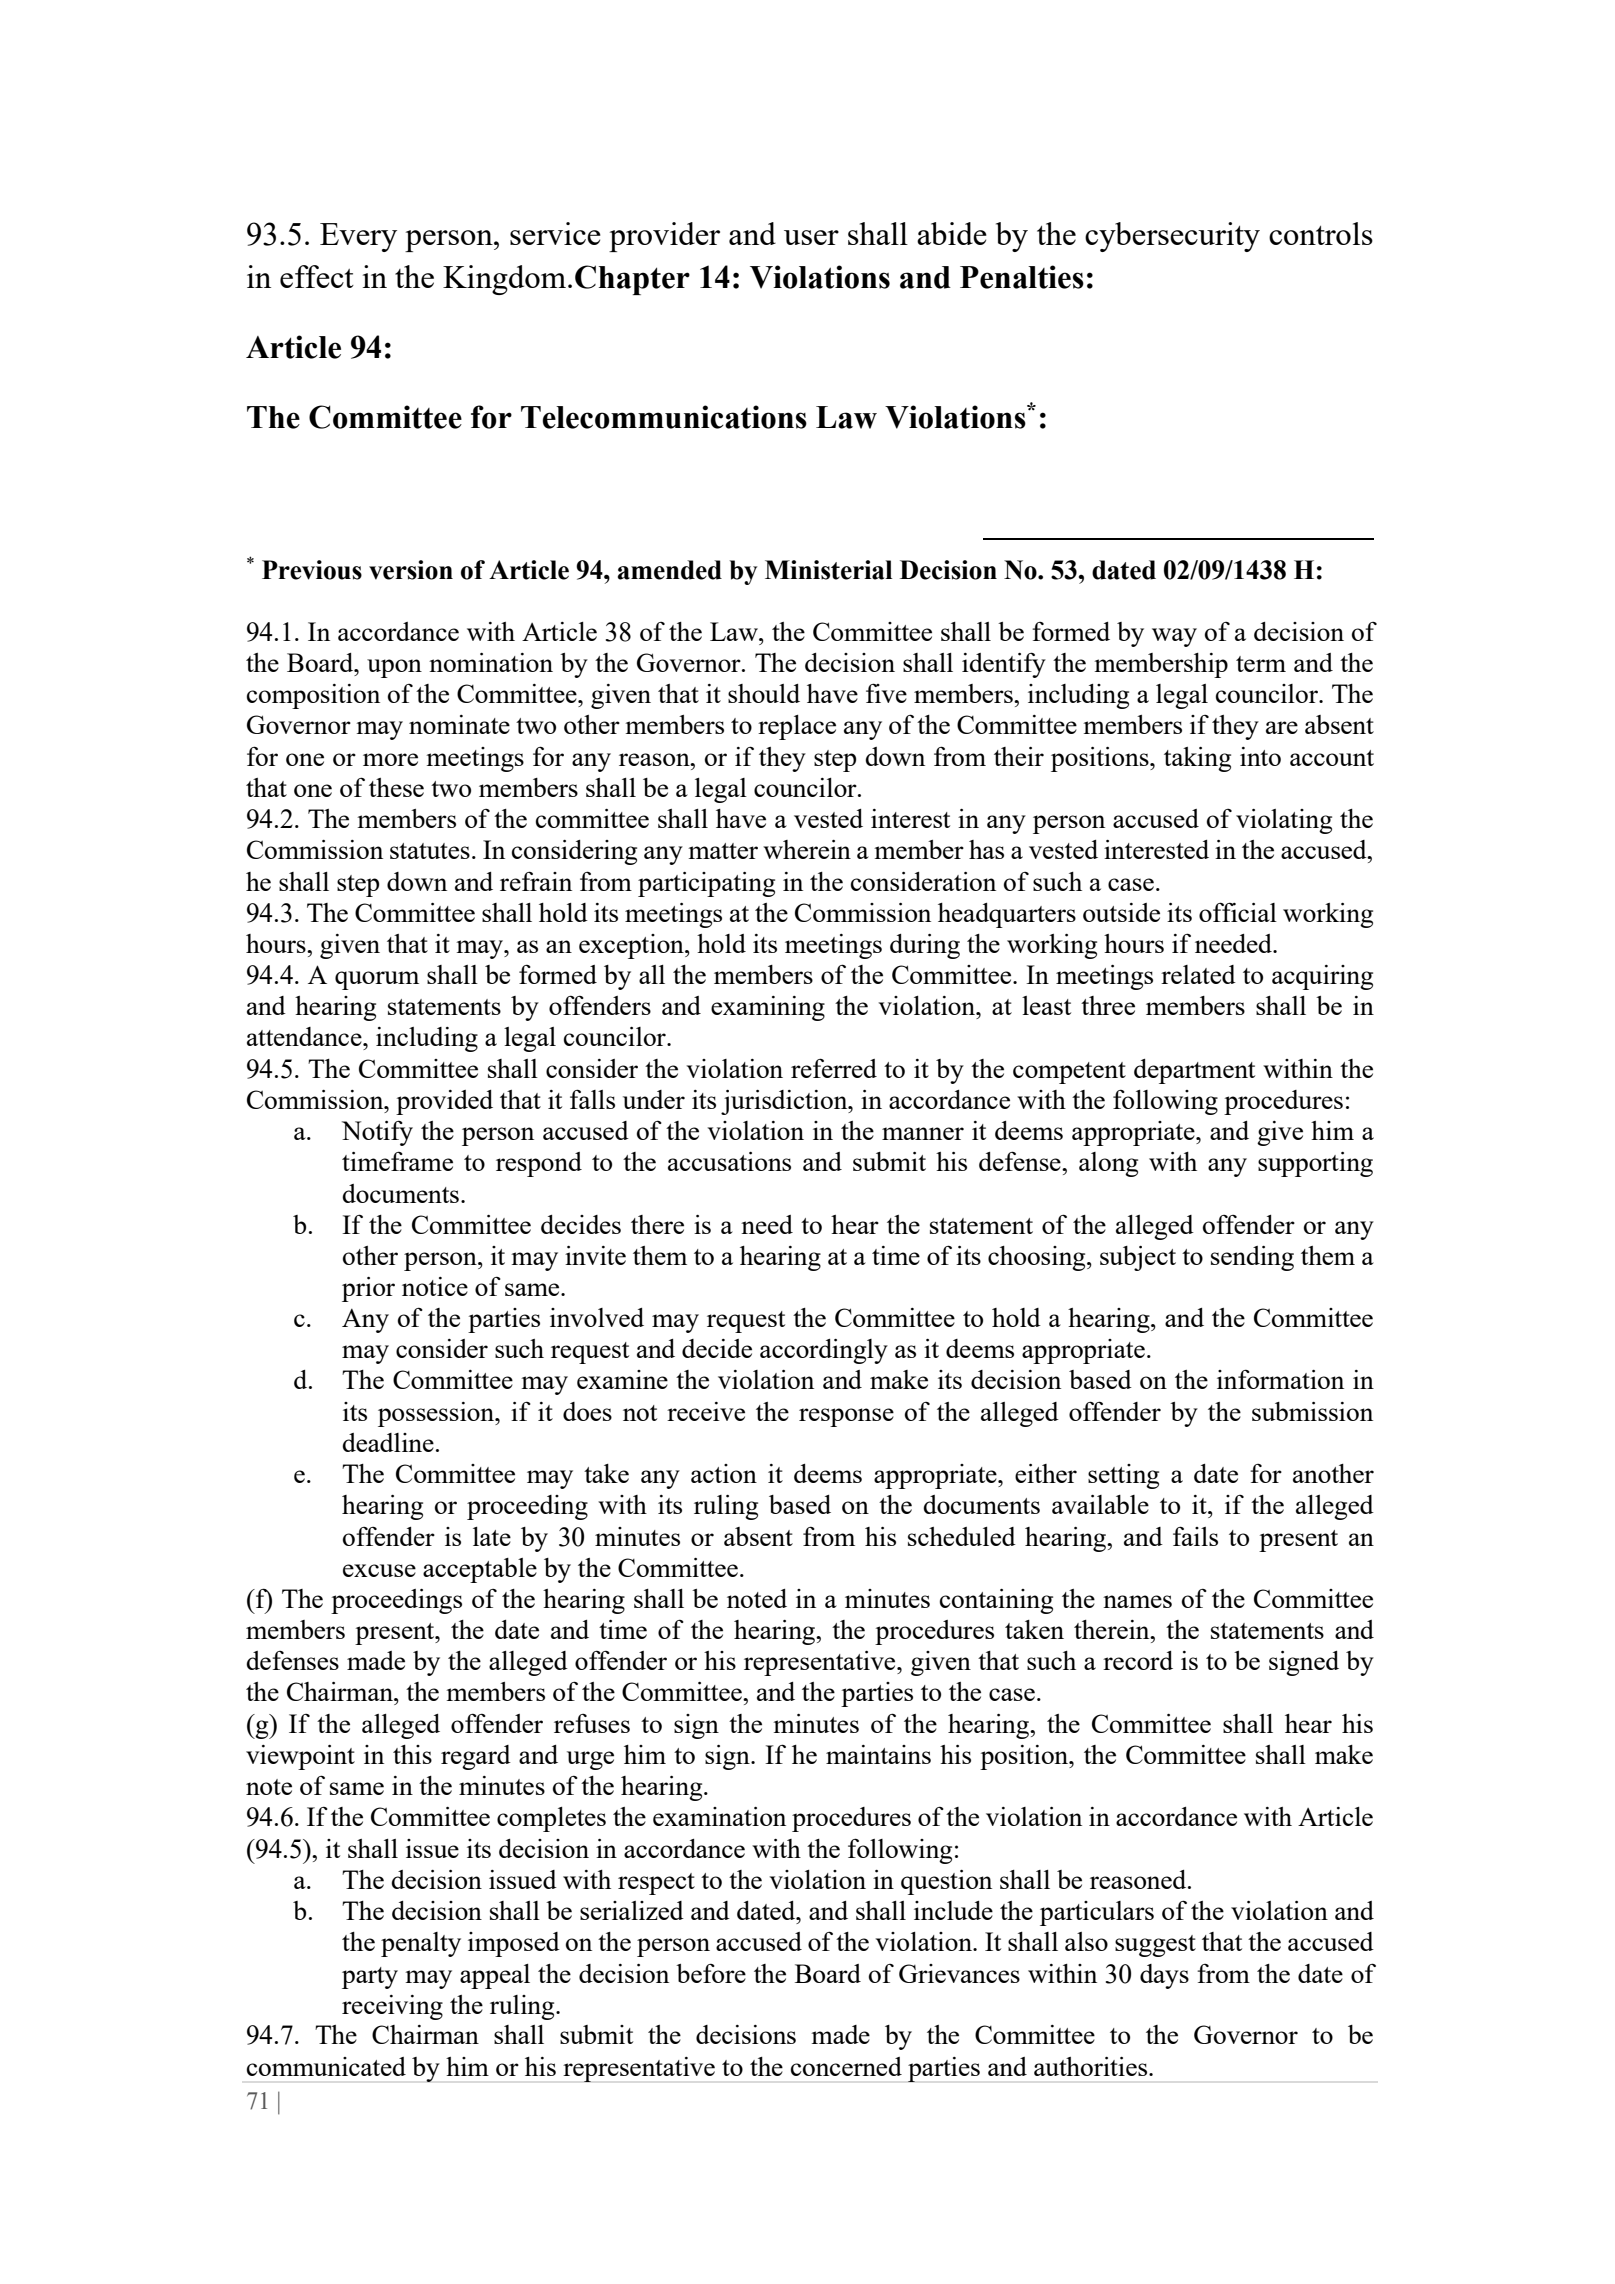 Image resolution: width=1615 pixels, height=2284 pixels. What do you see at coordinates (1172, 237) in the screenshot?
I see `cybersecurity` at bounding box center [1172, 237].
